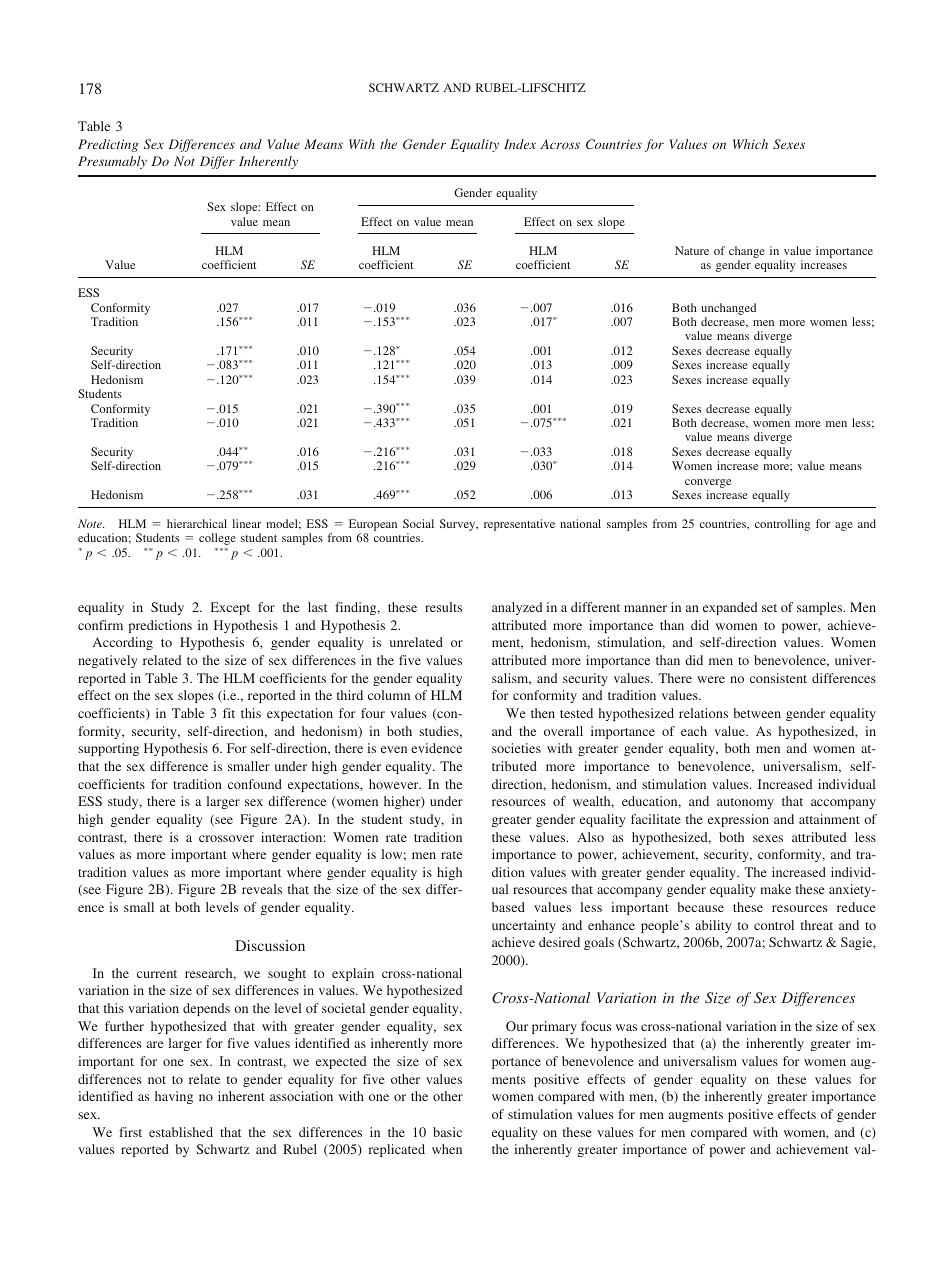 The image size is (952, 1270). Describe the element at coordinates (181, 1132) in the image. I see `established` at that location.
